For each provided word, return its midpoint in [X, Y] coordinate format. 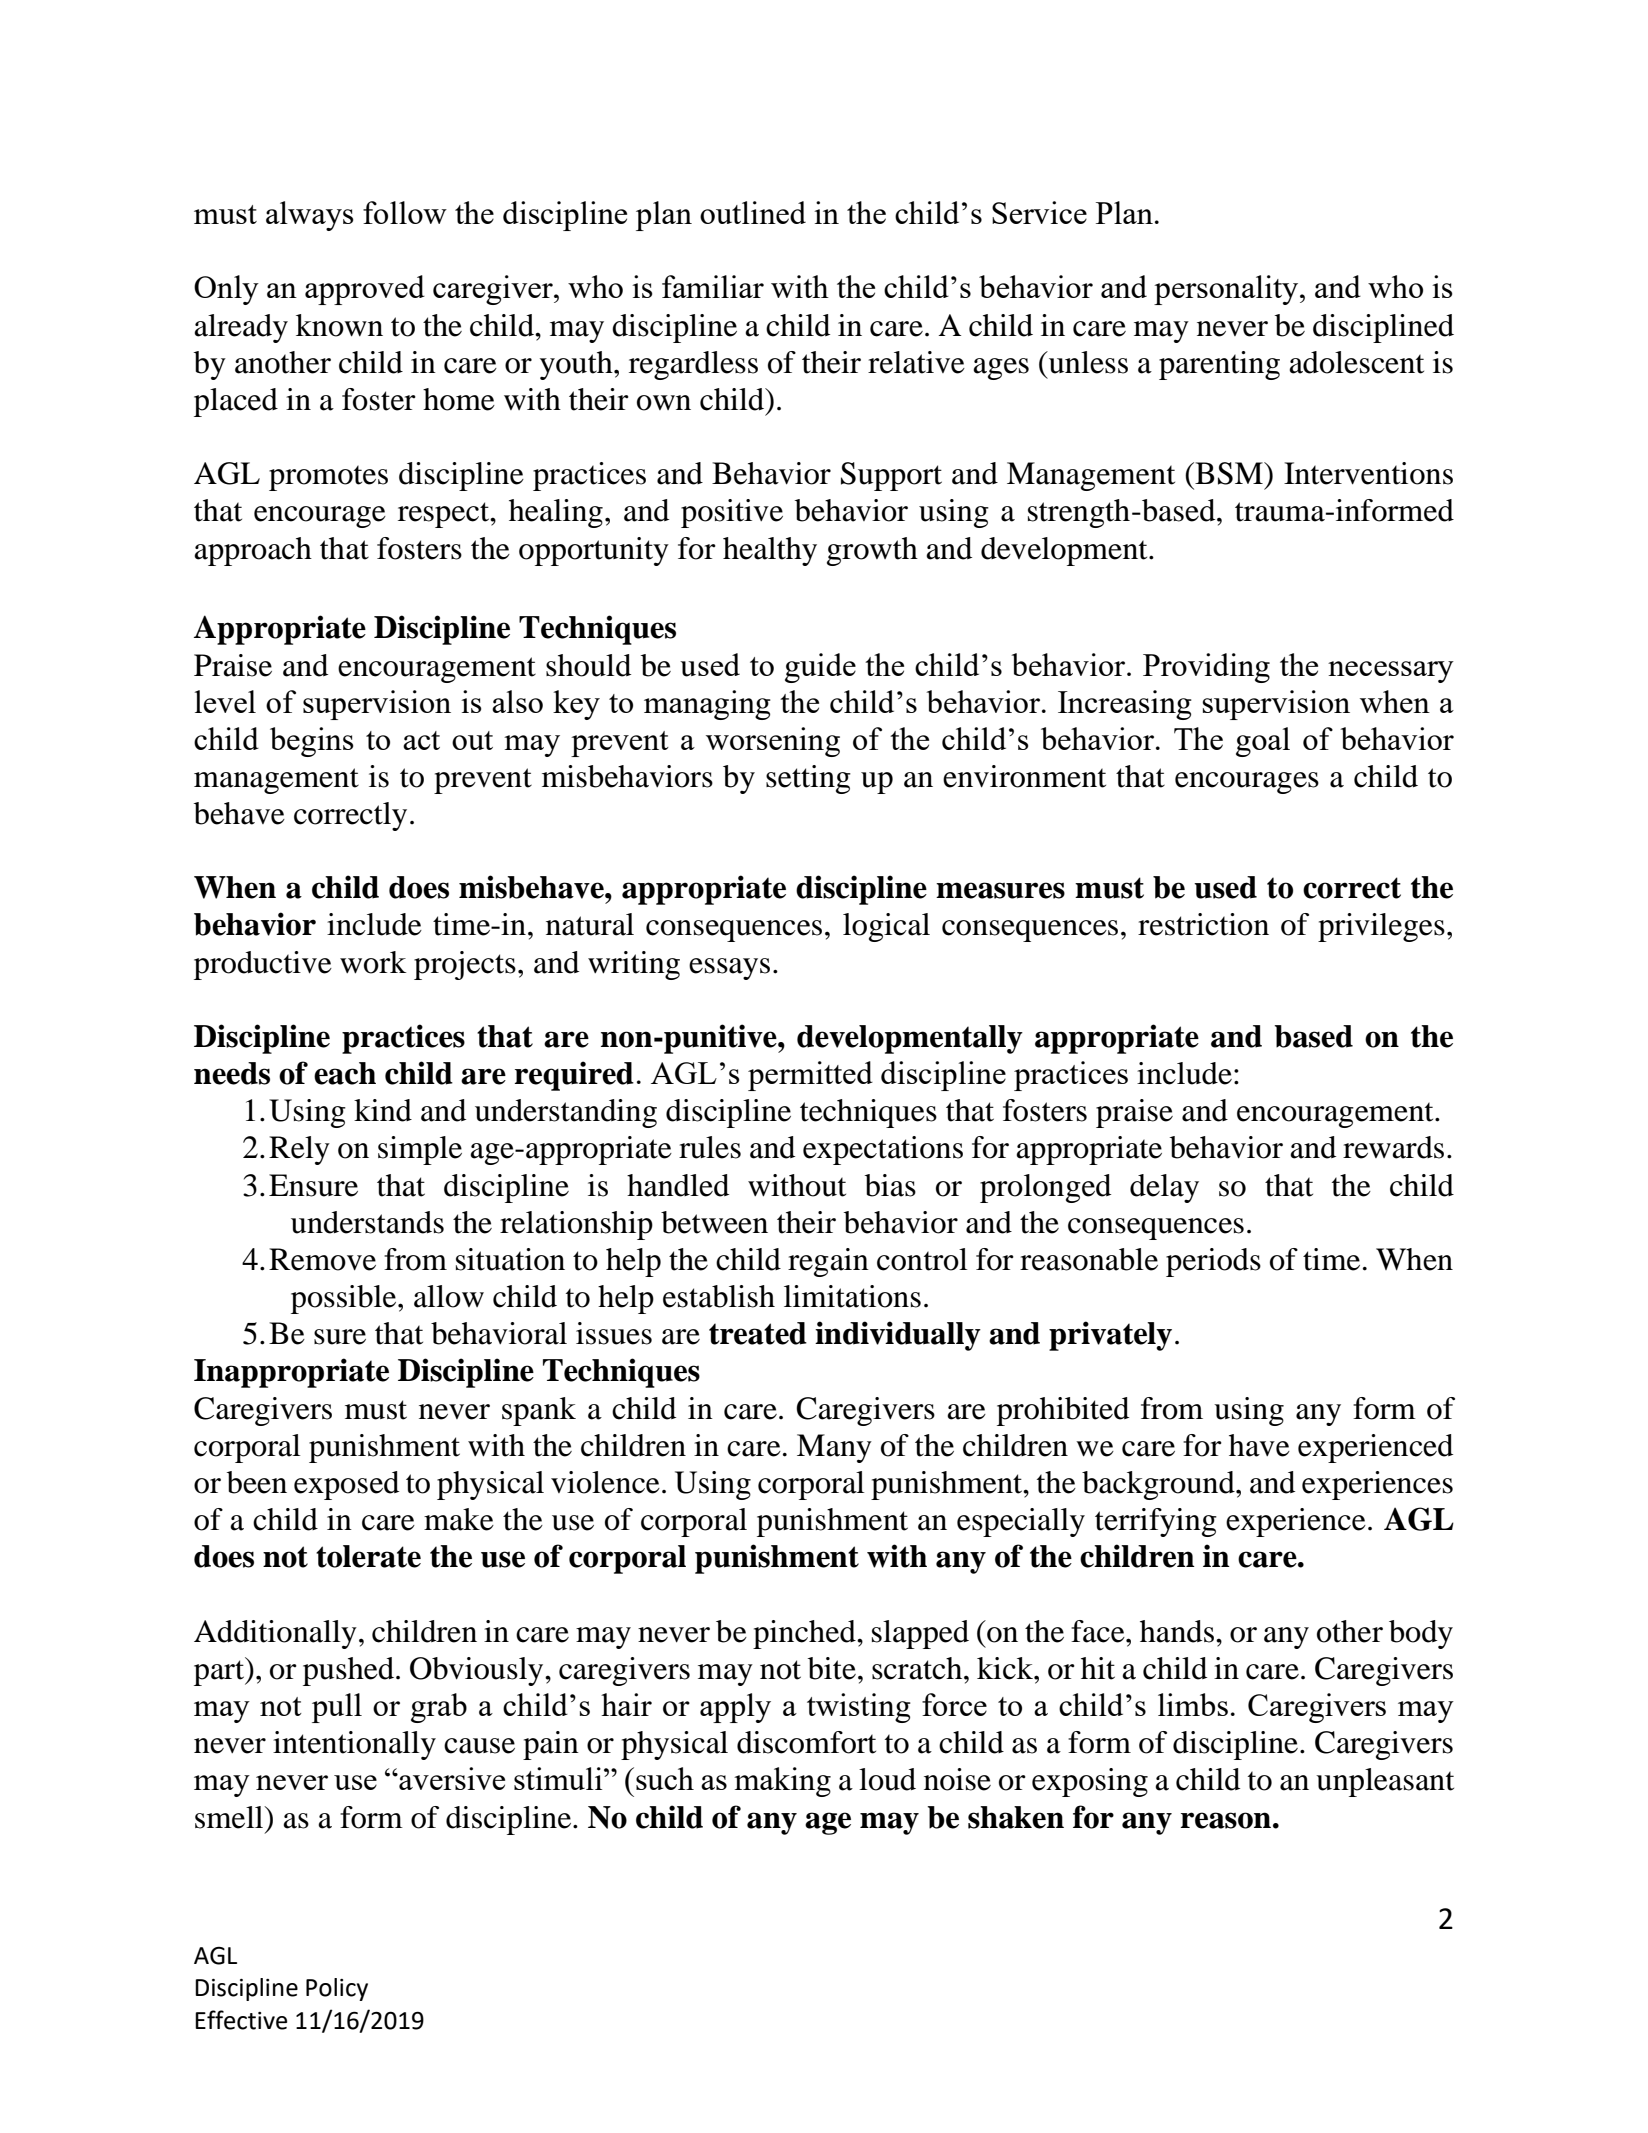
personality [1227, 290]
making [782, 1782]
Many [834, 1448]
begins [312, 742]
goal [1263, 742]
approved [365, 290]
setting [808, 779]
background [1159, 1485]
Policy [337, 1989]
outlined [753, 212]
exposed [346, 1485]
